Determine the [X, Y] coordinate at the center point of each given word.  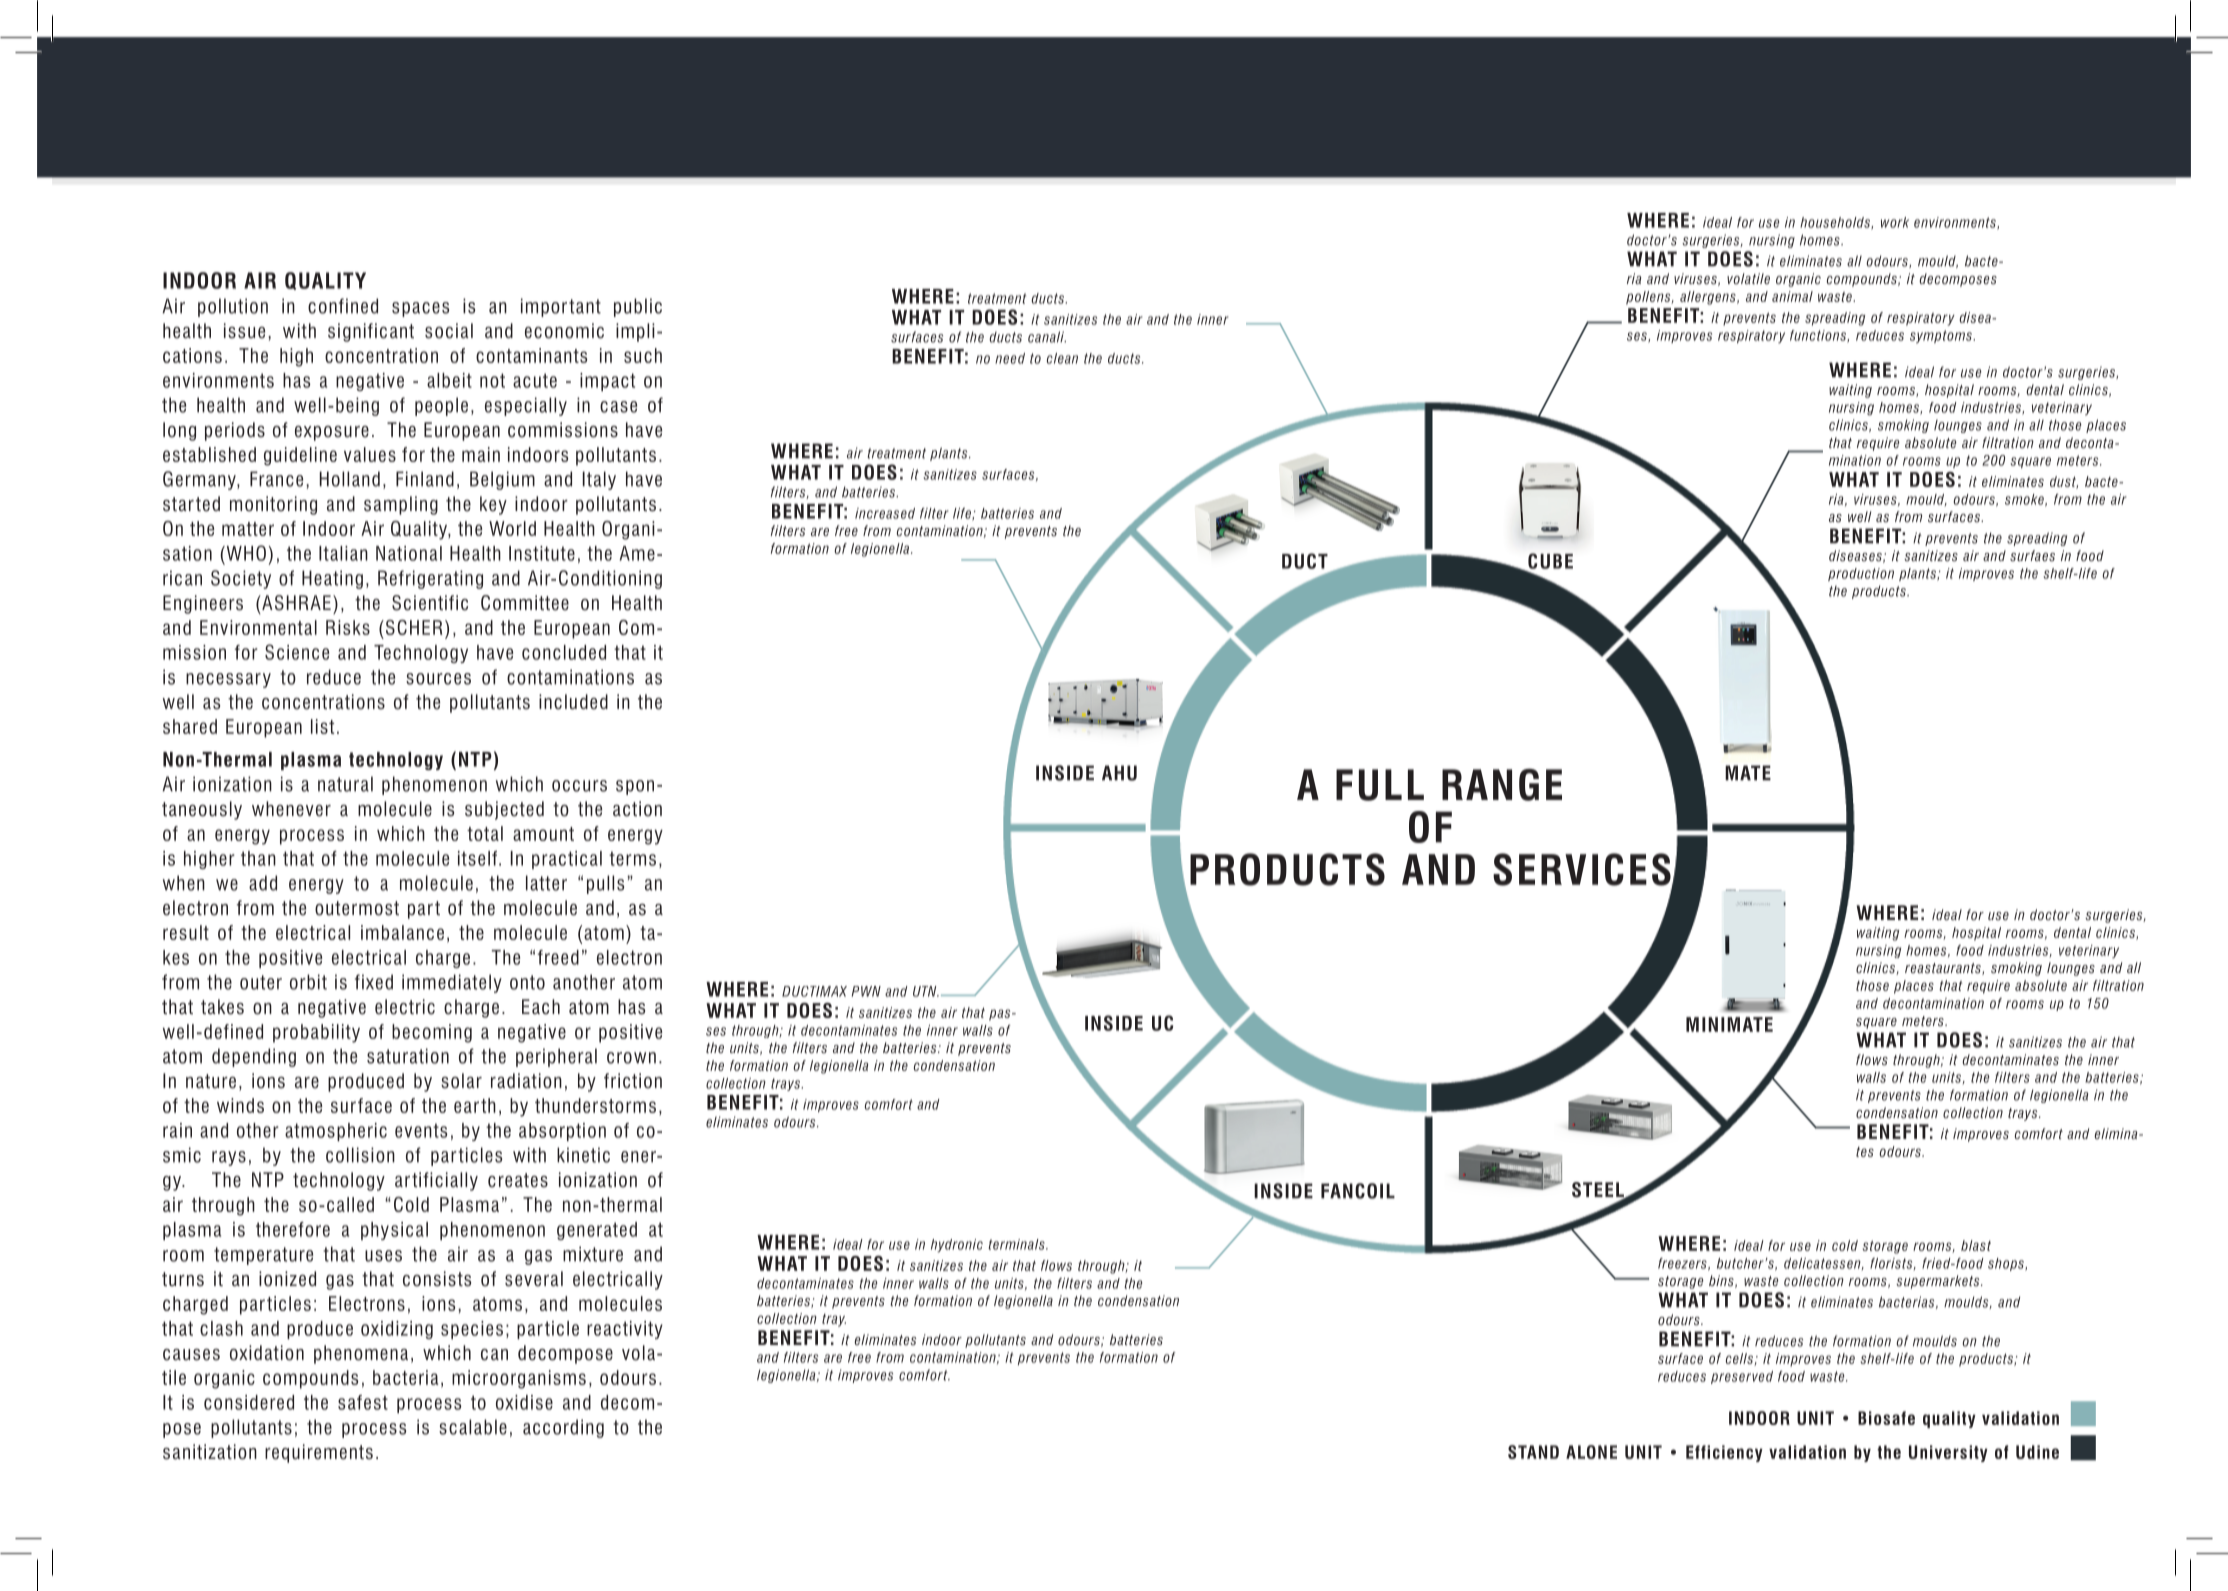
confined [343, 306]
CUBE [1550, 561]
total [485, 833]
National [409, 553]
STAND [1533, 1452]
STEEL [1599, 1191]
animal [1792, 296]
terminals [1017, 1244]
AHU [1119, 773]
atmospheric [336, 1132]
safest [363, 1402]
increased [885, 513]
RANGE [1502, 784]
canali [1047, 337]
